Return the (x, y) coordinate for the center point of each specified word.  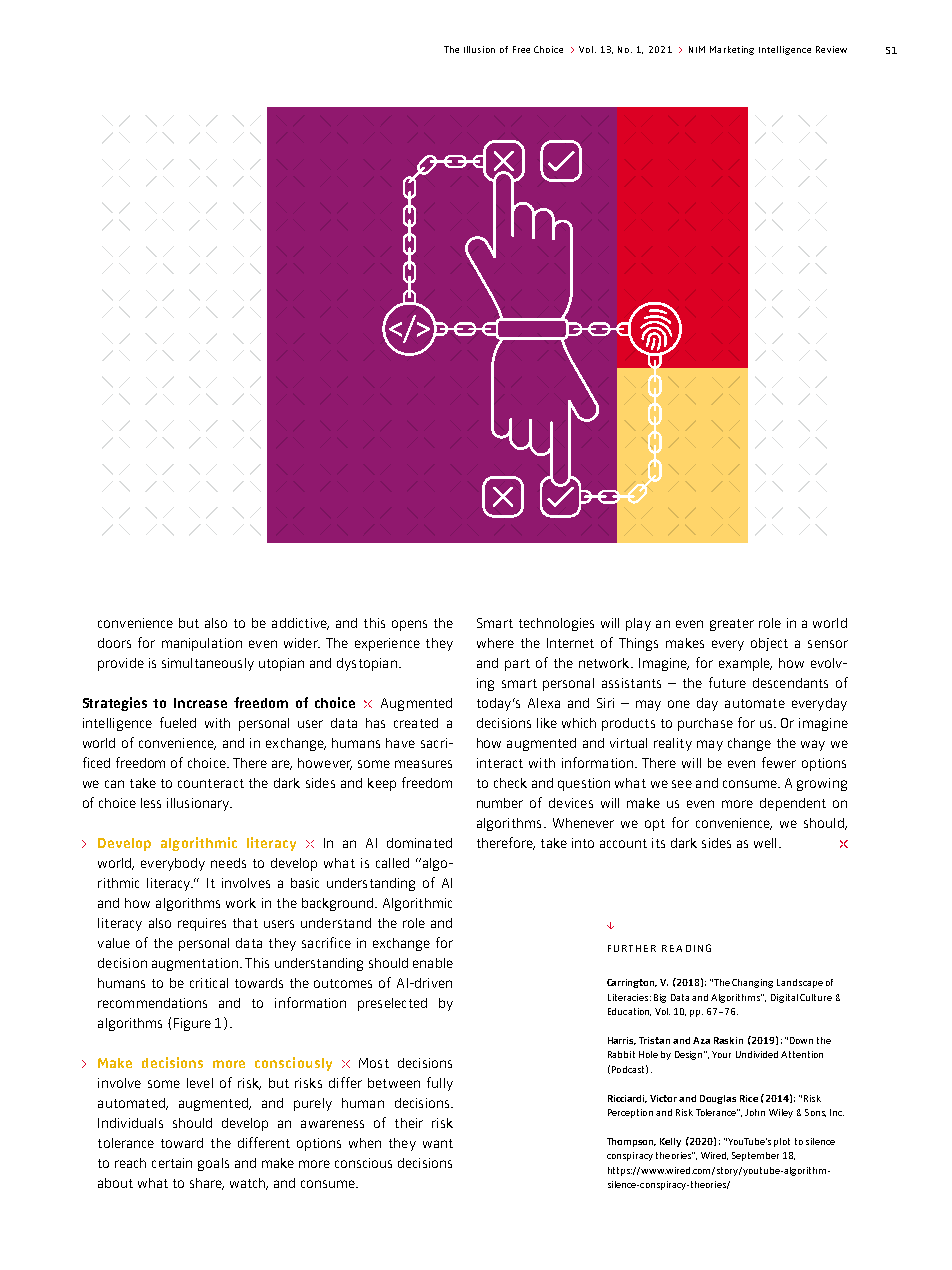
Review (831, 49)
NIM (697, 49)
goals (213, 1164)
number (500, 803)
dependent (793, 804)
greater (732, 625)
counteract (211, 783)
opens (409, 625)
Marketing (732, 50)
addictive (300, 624)
